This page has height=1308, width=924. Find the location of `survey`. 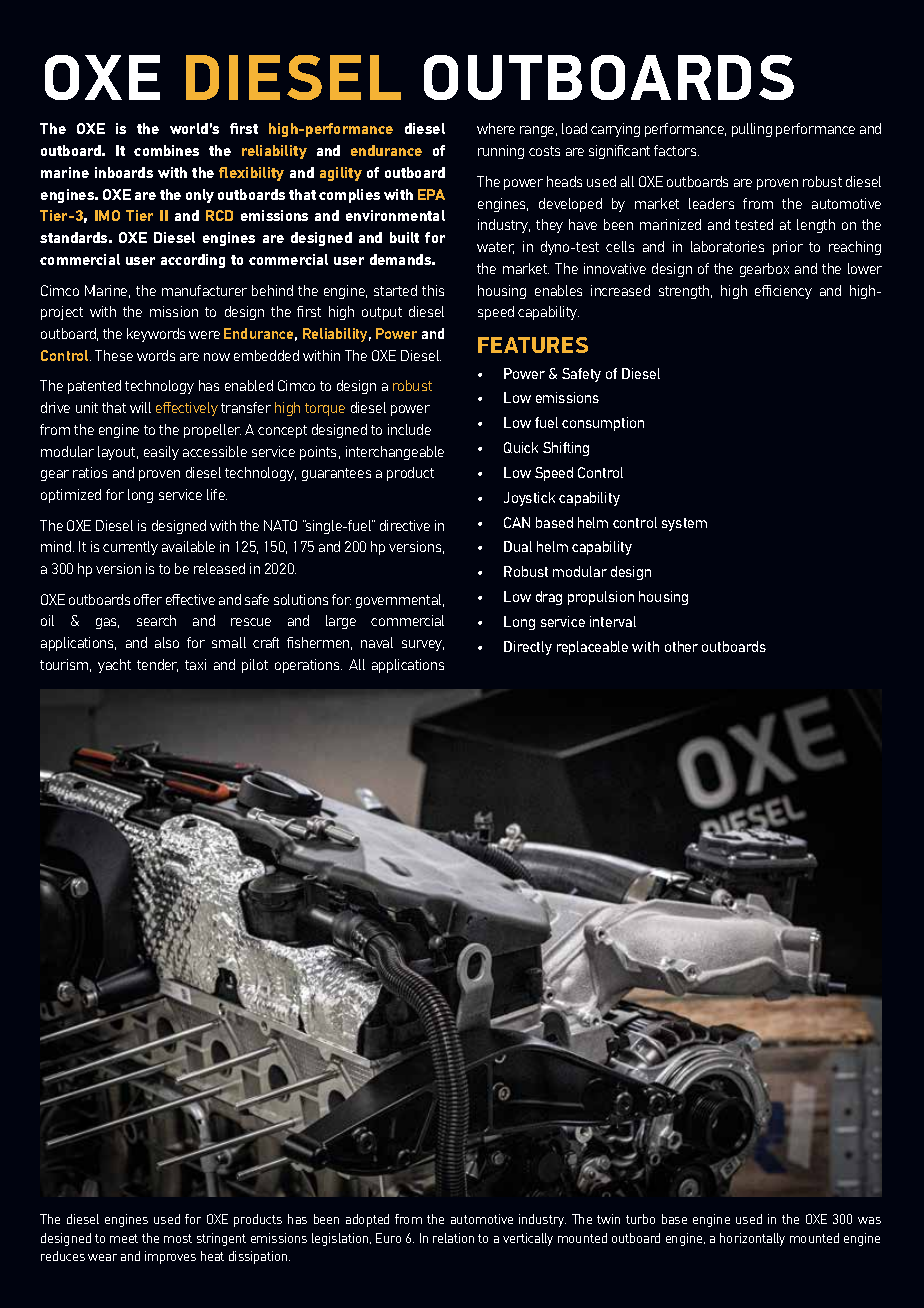

survey is located at coordinates (423, 645).
